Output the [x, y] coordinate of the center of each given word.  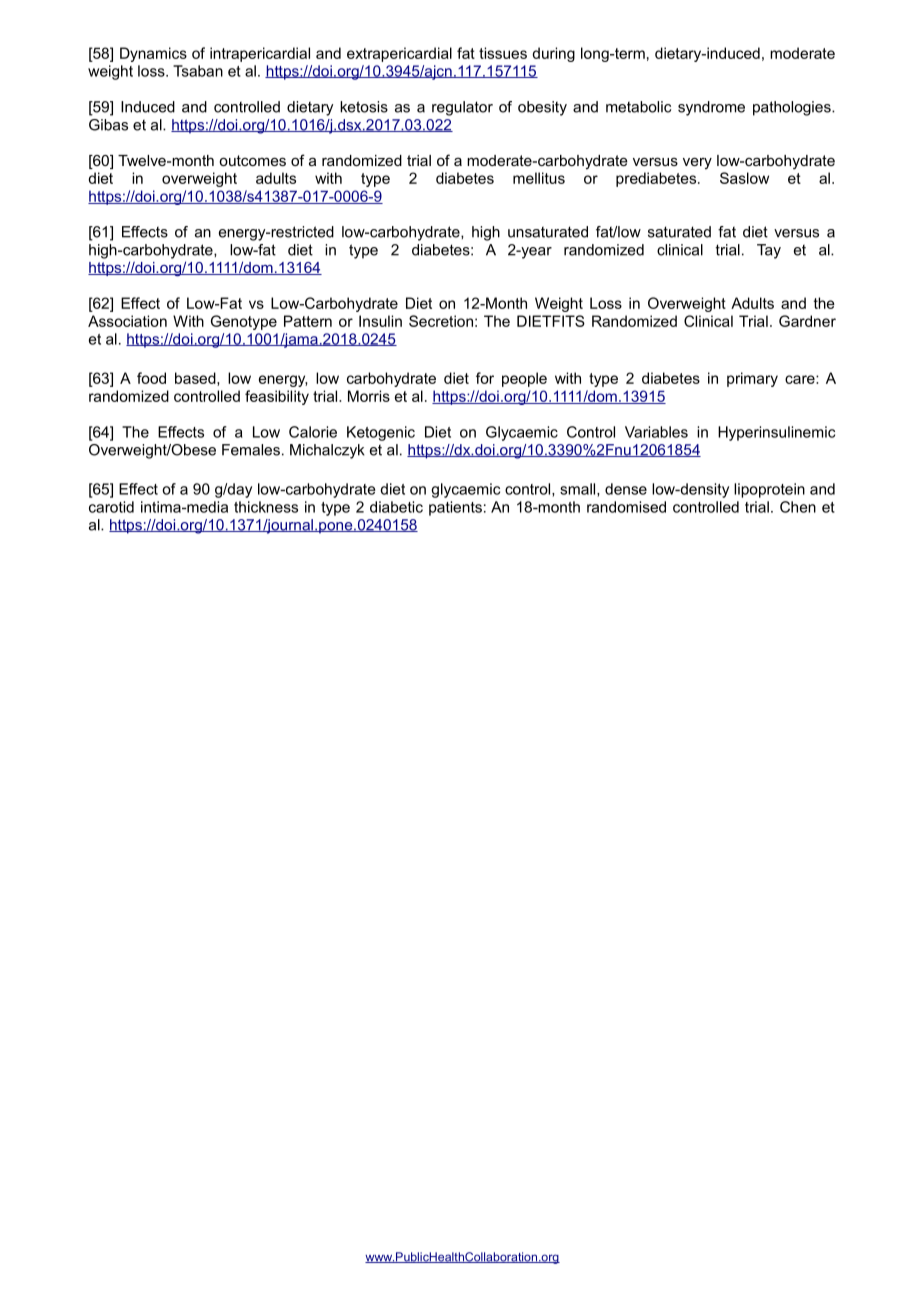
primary [752, 379]
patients [455, 508]
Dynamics [153, 54]
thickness [266, 507]
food [151, 378]
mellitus [539, 178]
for [485, 378]
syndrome [711, 108]
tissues [503, 53]
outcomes [252, 160]
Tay [769, 251]
